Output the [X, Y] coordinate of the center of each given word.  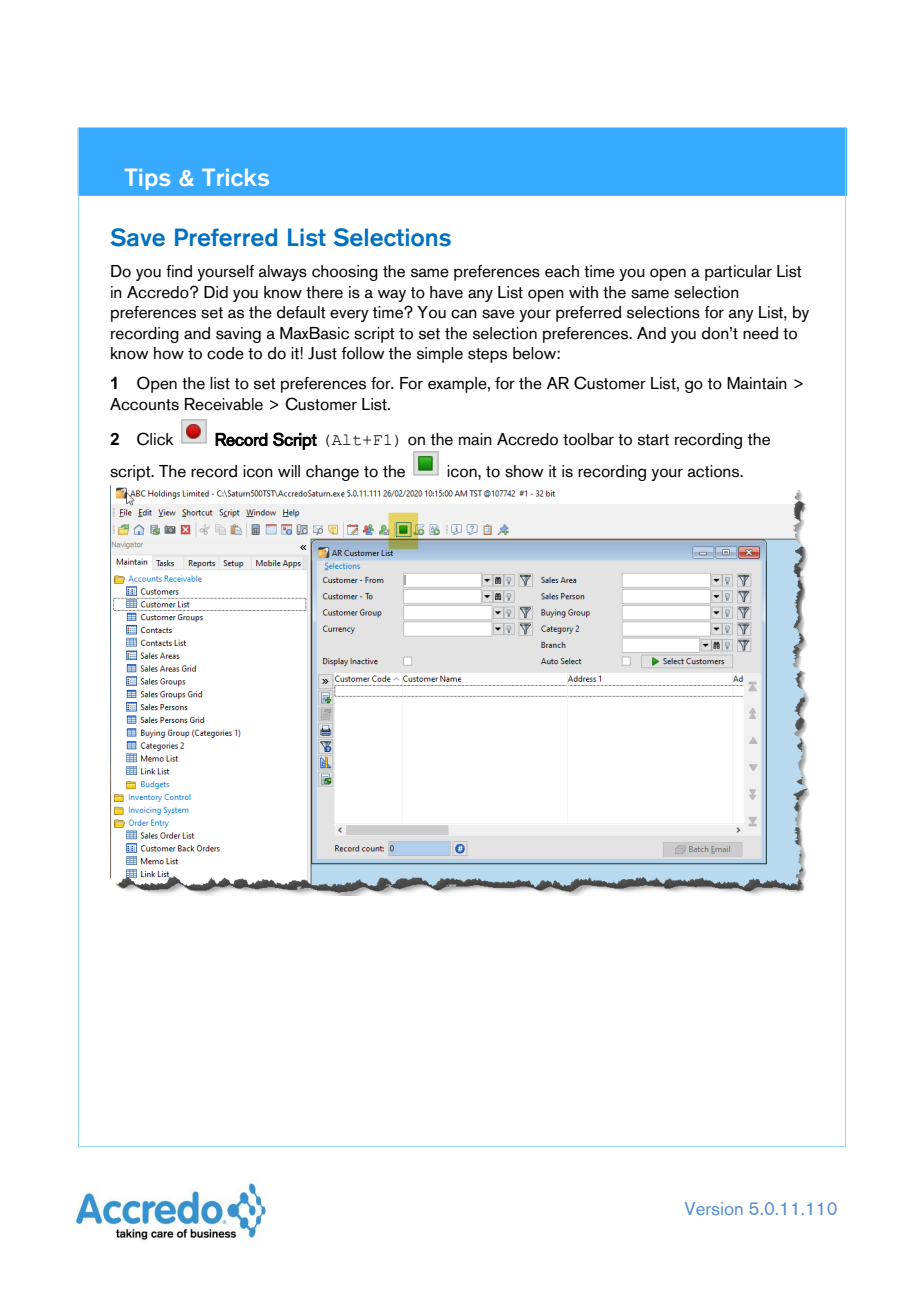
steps [487, 355]
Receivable [224, 404]
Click [155, 439]
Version [714, 1208]
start [653, 440]
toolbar [588, 439]
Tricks [235, 177]
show [524, 471]
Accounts [144, 404]
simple [440, 355]
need [760, 333]
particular [738, 273]
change [332, 473]
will [289, 471]
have [446, 292]
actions [715, 471]
